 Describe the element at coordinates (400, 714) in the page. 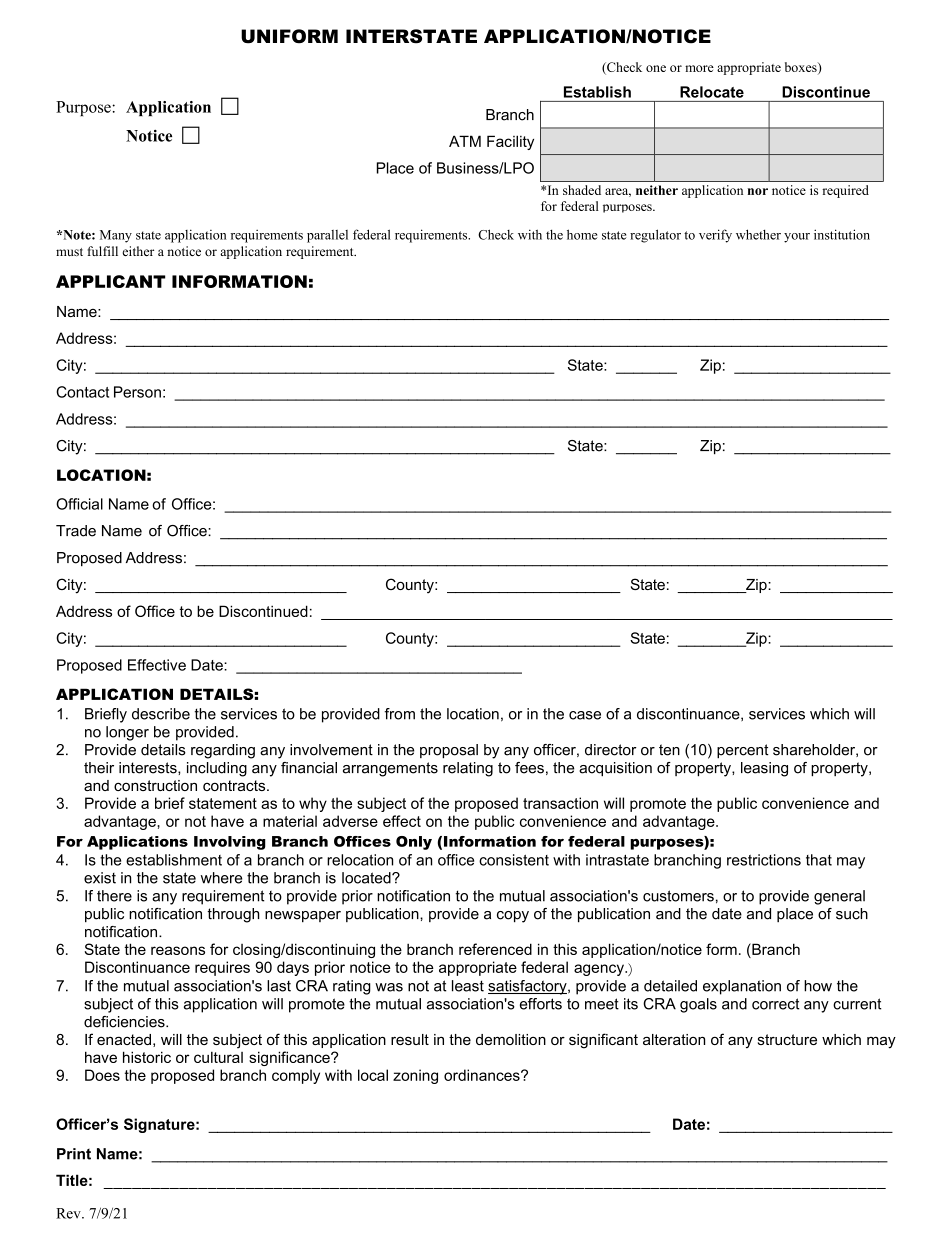

I see `from` at that location.
